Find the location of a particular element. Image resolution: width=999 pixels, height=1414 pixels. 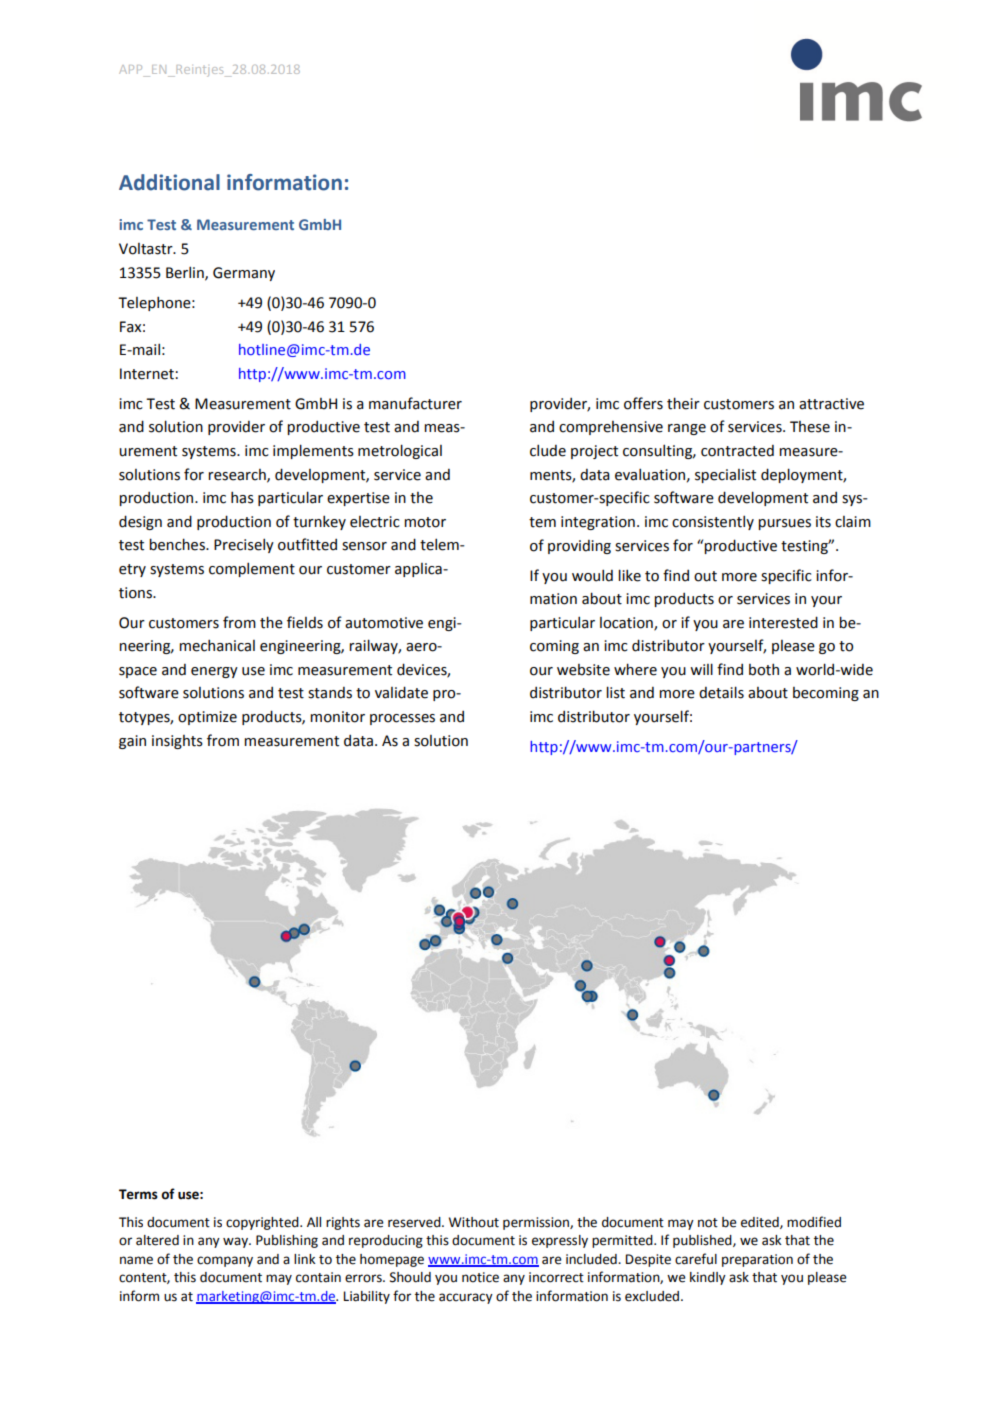

company is located at coordinates (225, 1261).
